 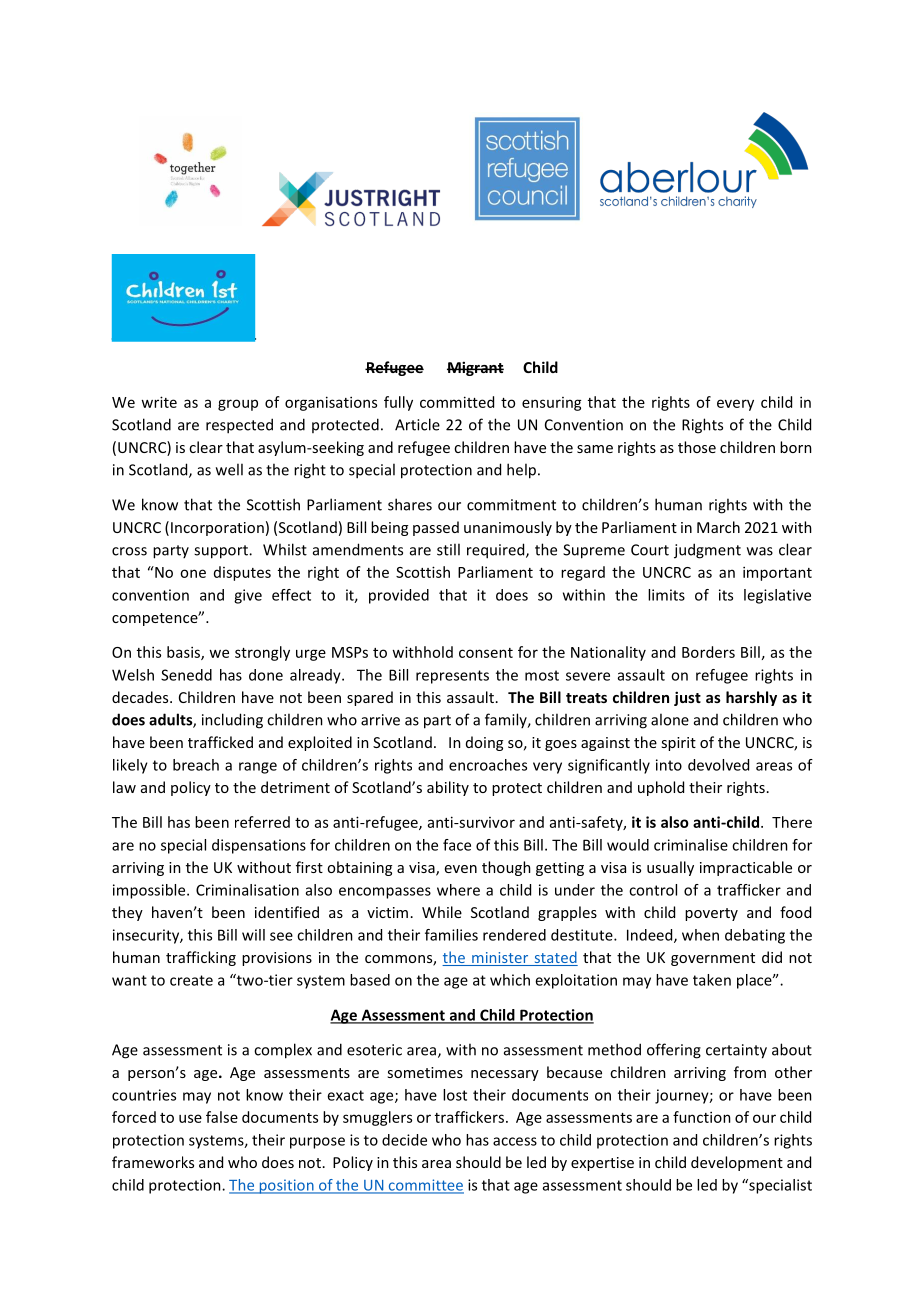 What do you see at coordinates (708, 652) in the screenshot?
I see `Borders` at bounding box center [708, 652].
